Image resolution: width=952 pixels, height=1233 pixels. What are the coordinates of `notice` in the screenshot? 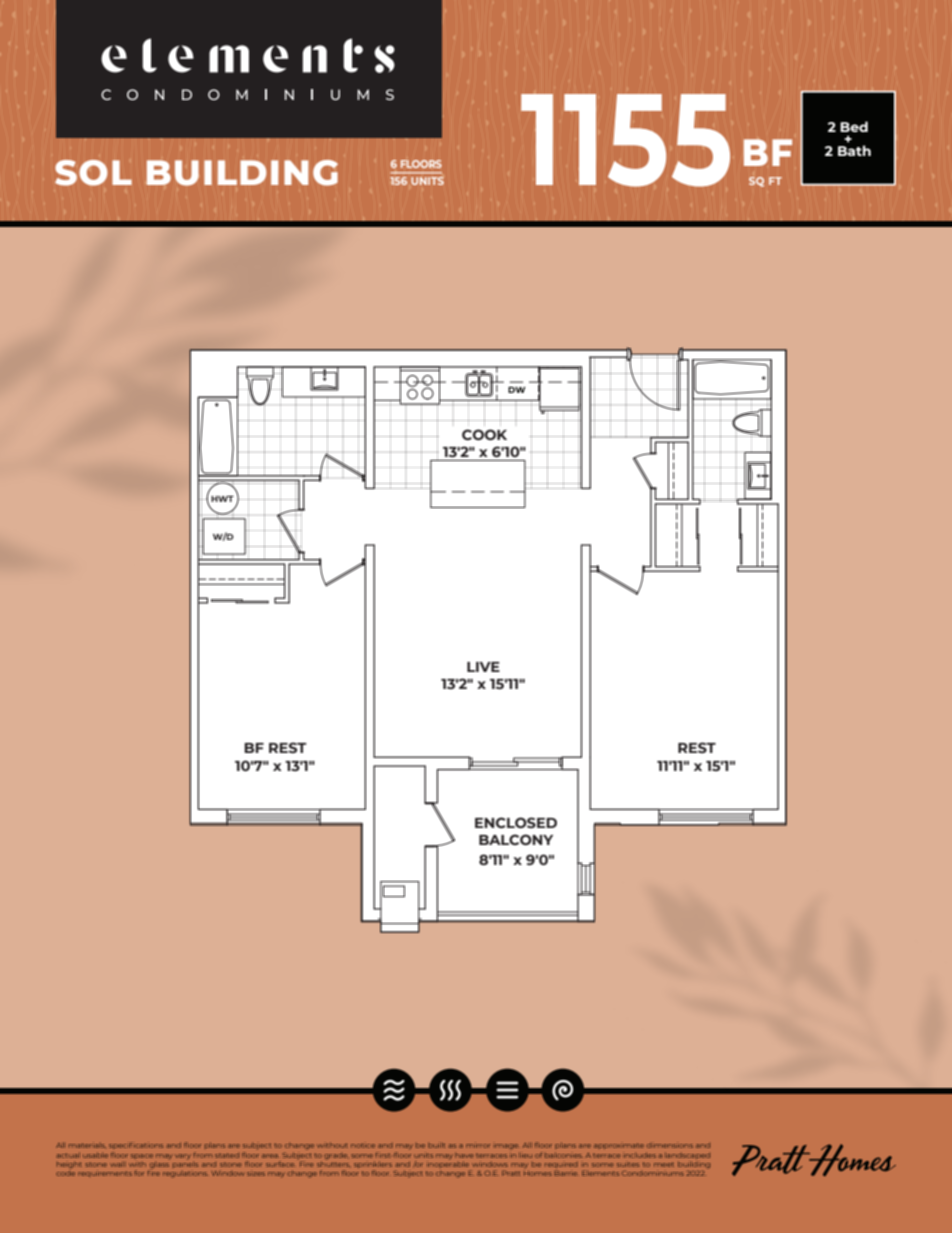 It's located at (363, 1145).
